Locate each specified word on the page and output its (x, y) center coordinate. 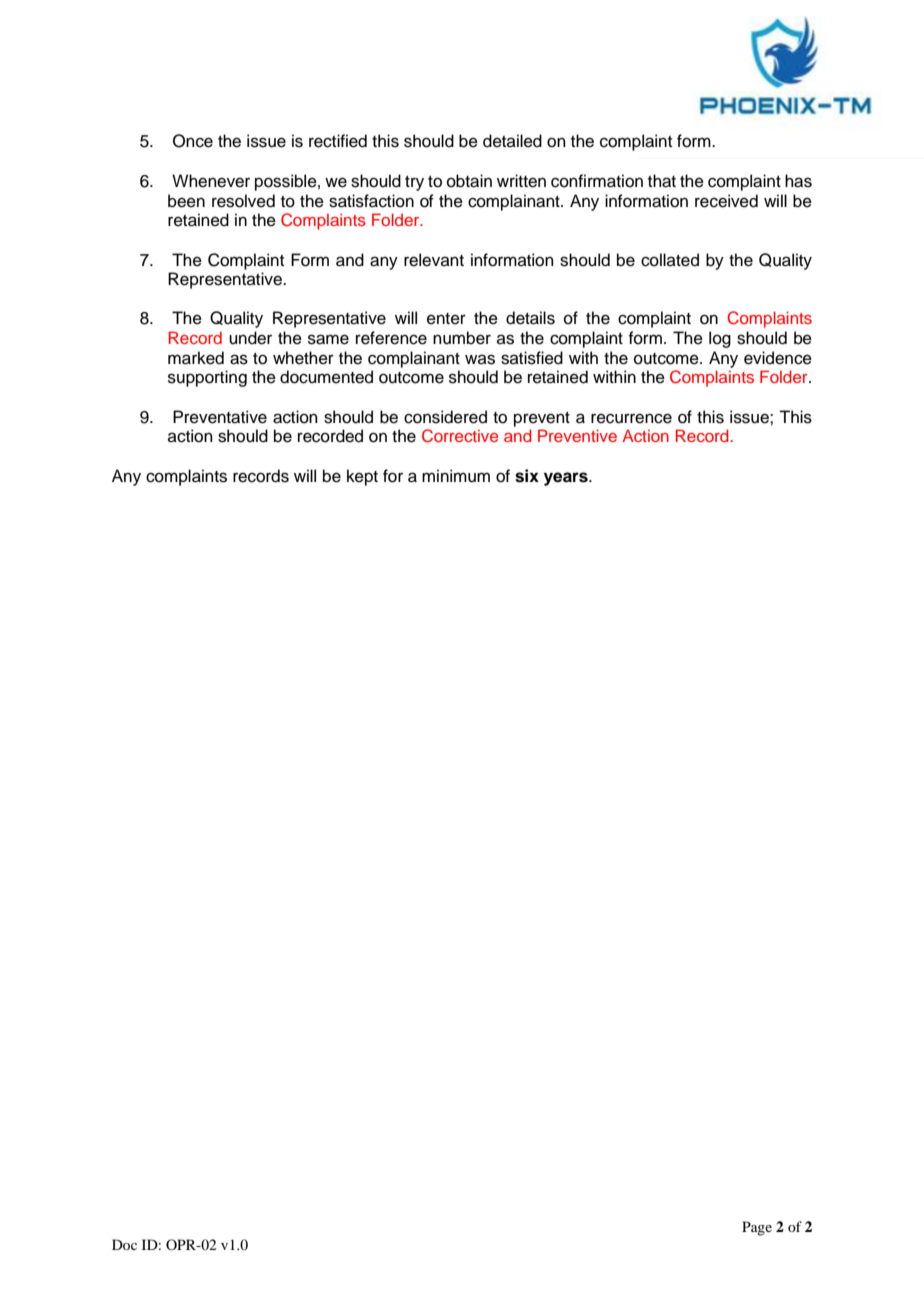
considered (445, 417)
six (527, 476)
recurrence (631, 418)
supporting (207, 378)
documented (326, 377)
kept (362, 477)
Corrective (460, 436)
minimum (456, 476)
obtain (469, 181)
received (726, 201)
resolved (243, 201)
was (480, 359)
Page (757, 1228)
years (567, 479)
